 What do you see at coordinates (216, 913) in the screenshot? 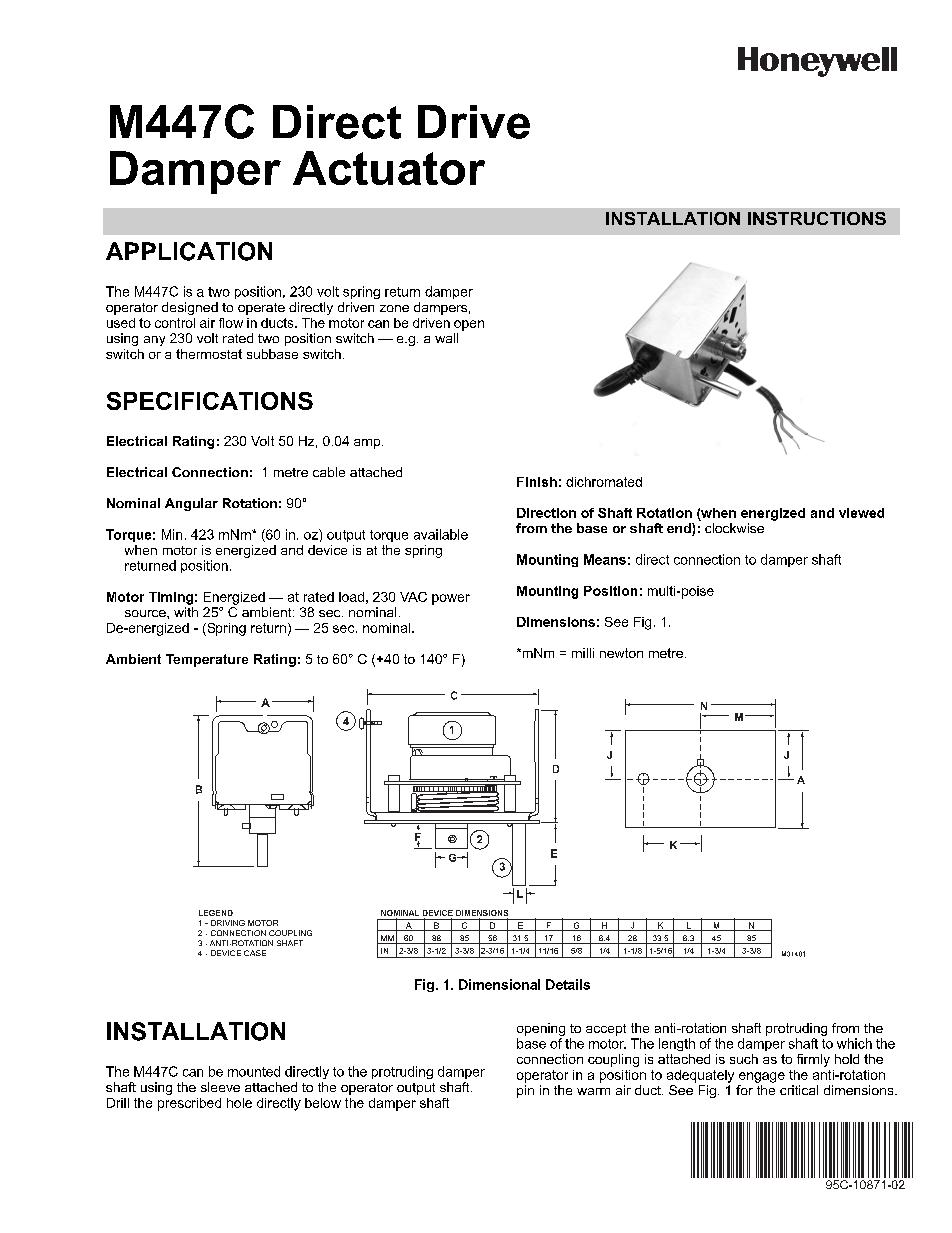
I see `LEGEND` at bounding box center [216, 913].
